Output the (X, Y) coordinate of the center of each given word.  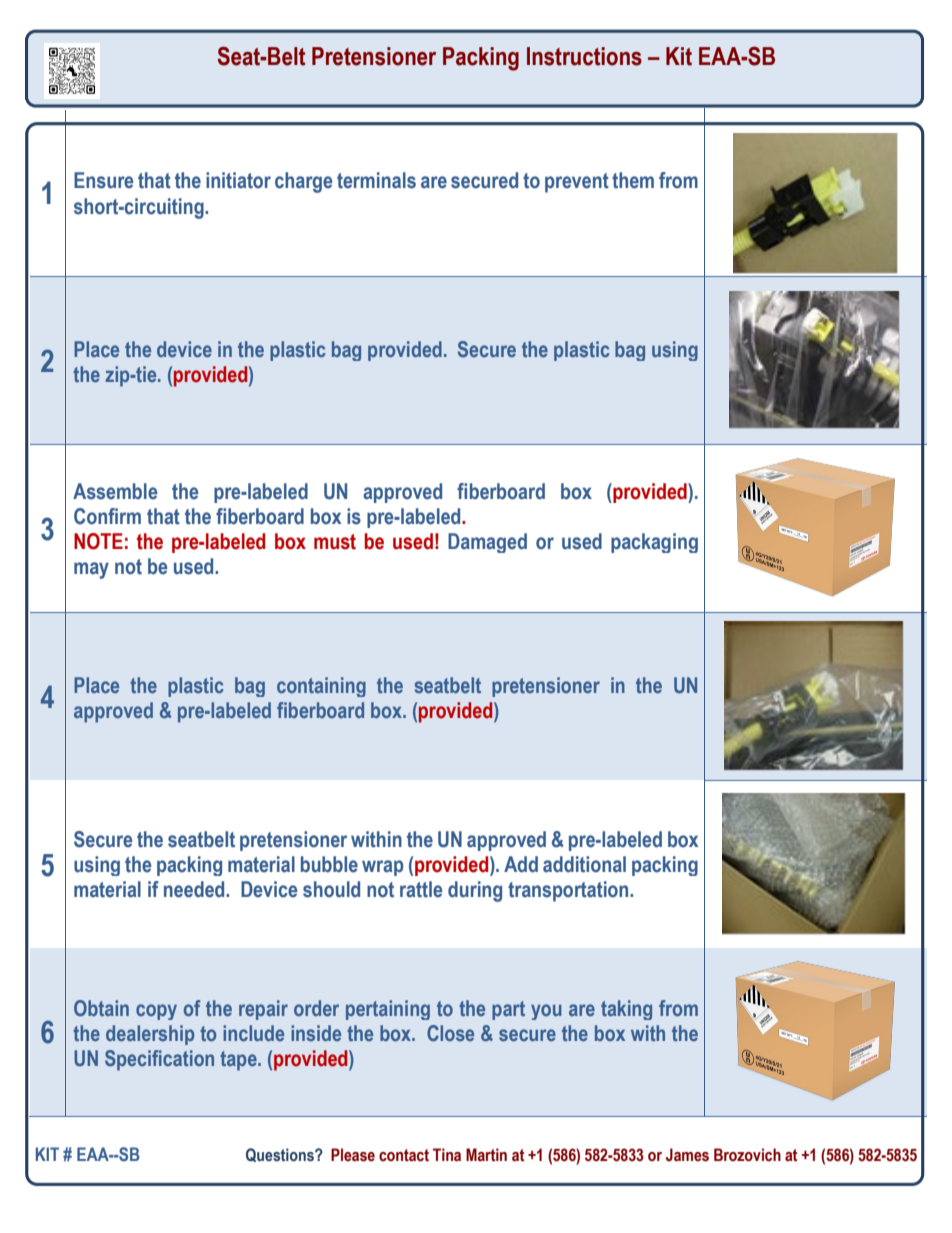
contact (404, 1155)
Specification (159, 1060)
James (687, 1155)
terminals (376, 180)
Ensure (104, 180)
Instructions (584, 56)
